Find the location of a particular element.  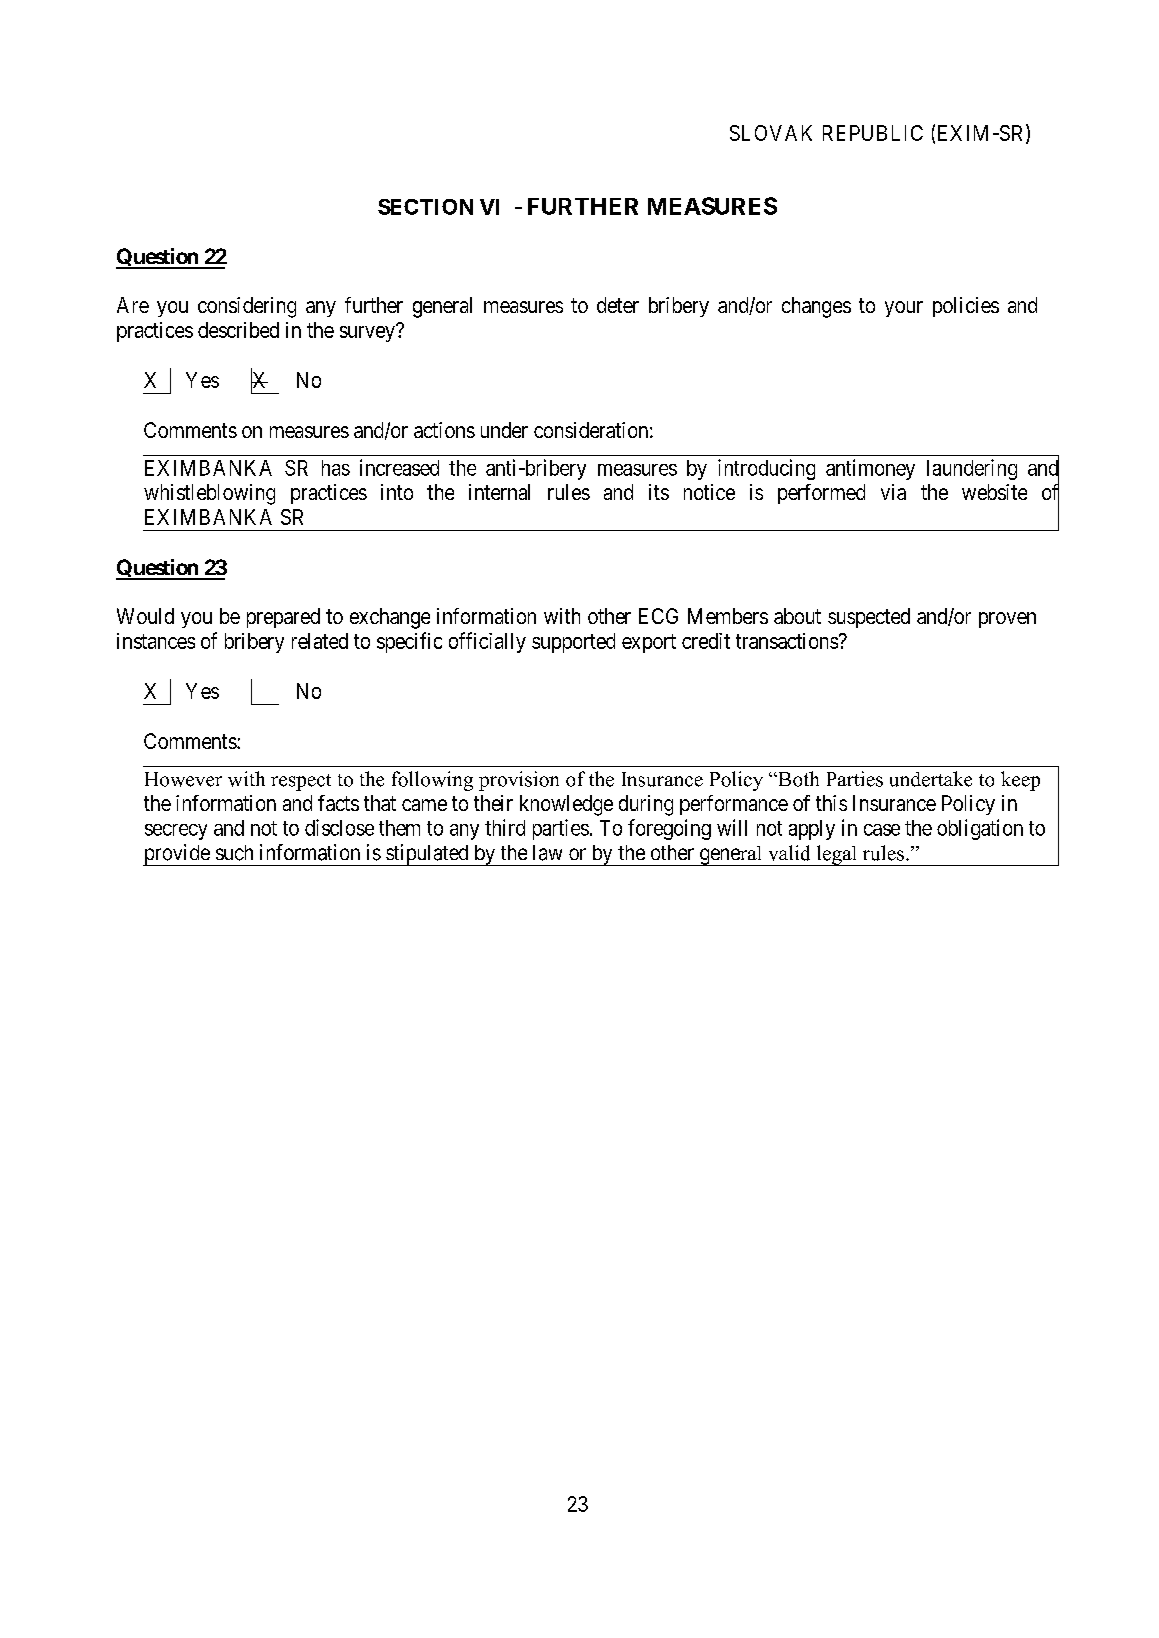

ECG is located at coordinates (658, 616).
